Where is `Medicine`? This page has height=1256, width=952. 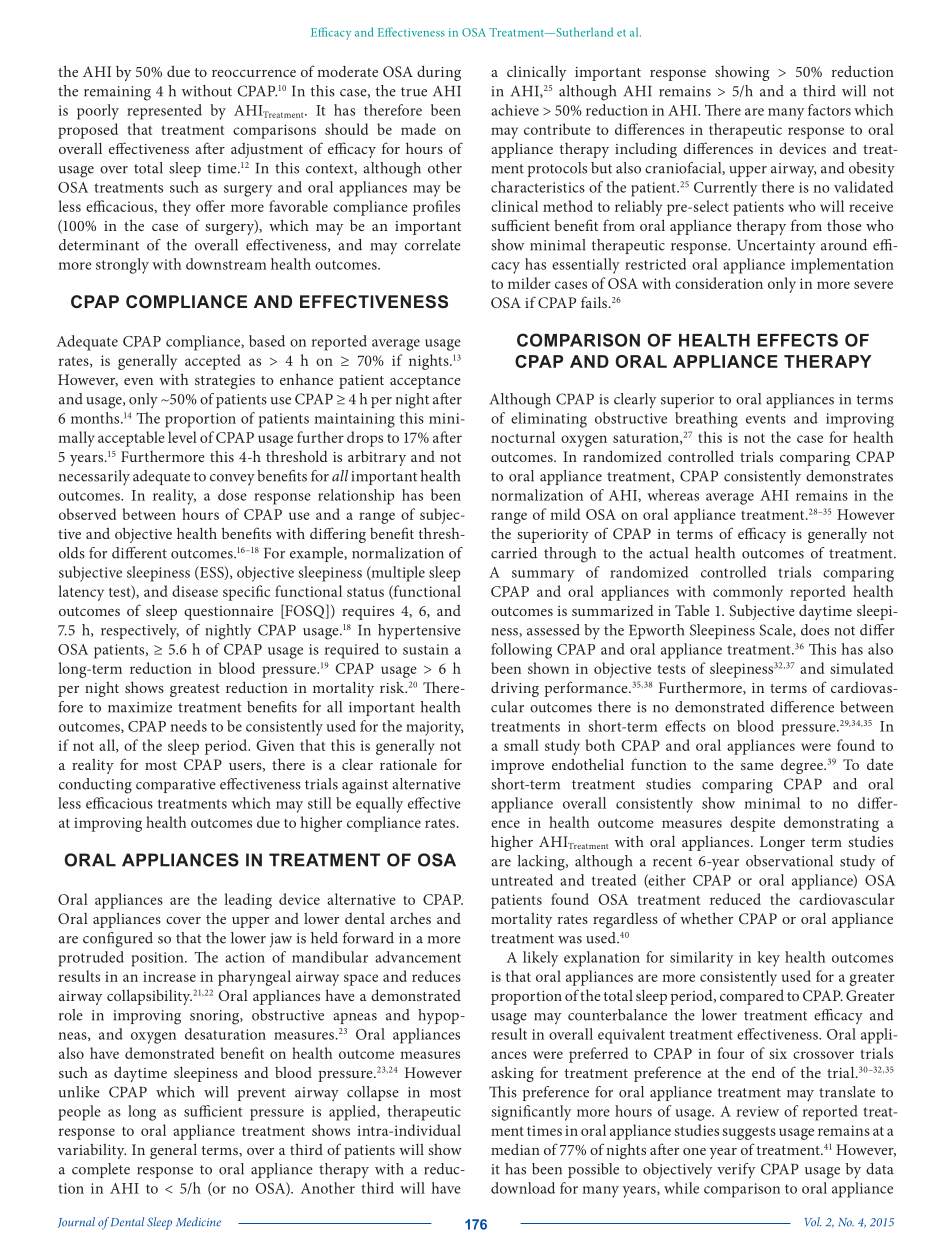
Medicine is located at coordinates (198, 1222).
